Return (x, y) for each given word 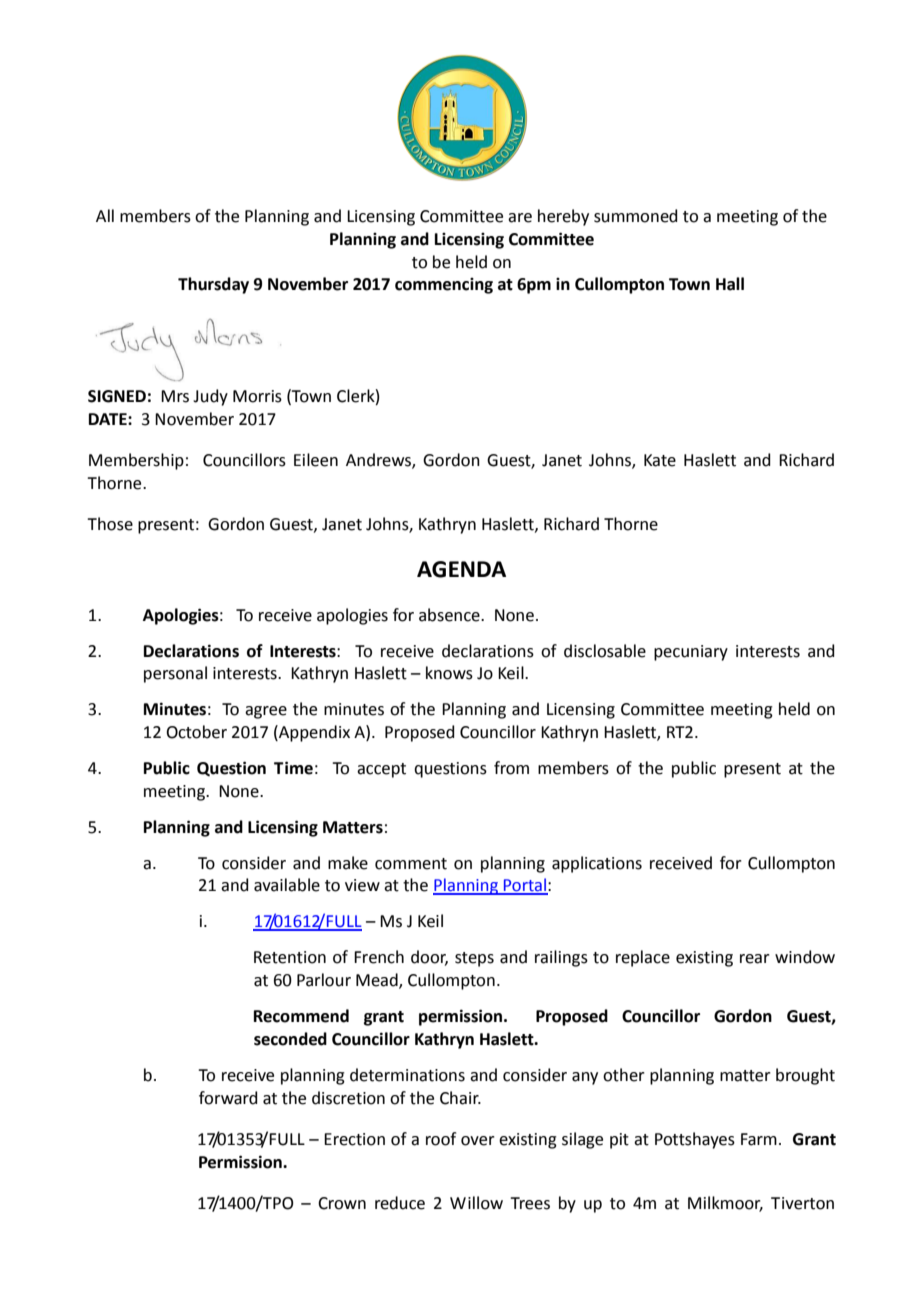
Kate (660, 460)
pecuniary (691, 653)
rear (755, 959)
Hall (730, 284)
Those (110, 524)
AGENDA (461, 569)
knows (449, 673)
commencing (444, 286)
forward (228, 1098)
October (196, 732)
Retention (290, 957)
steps (474, 959)
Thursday (213, 285)
